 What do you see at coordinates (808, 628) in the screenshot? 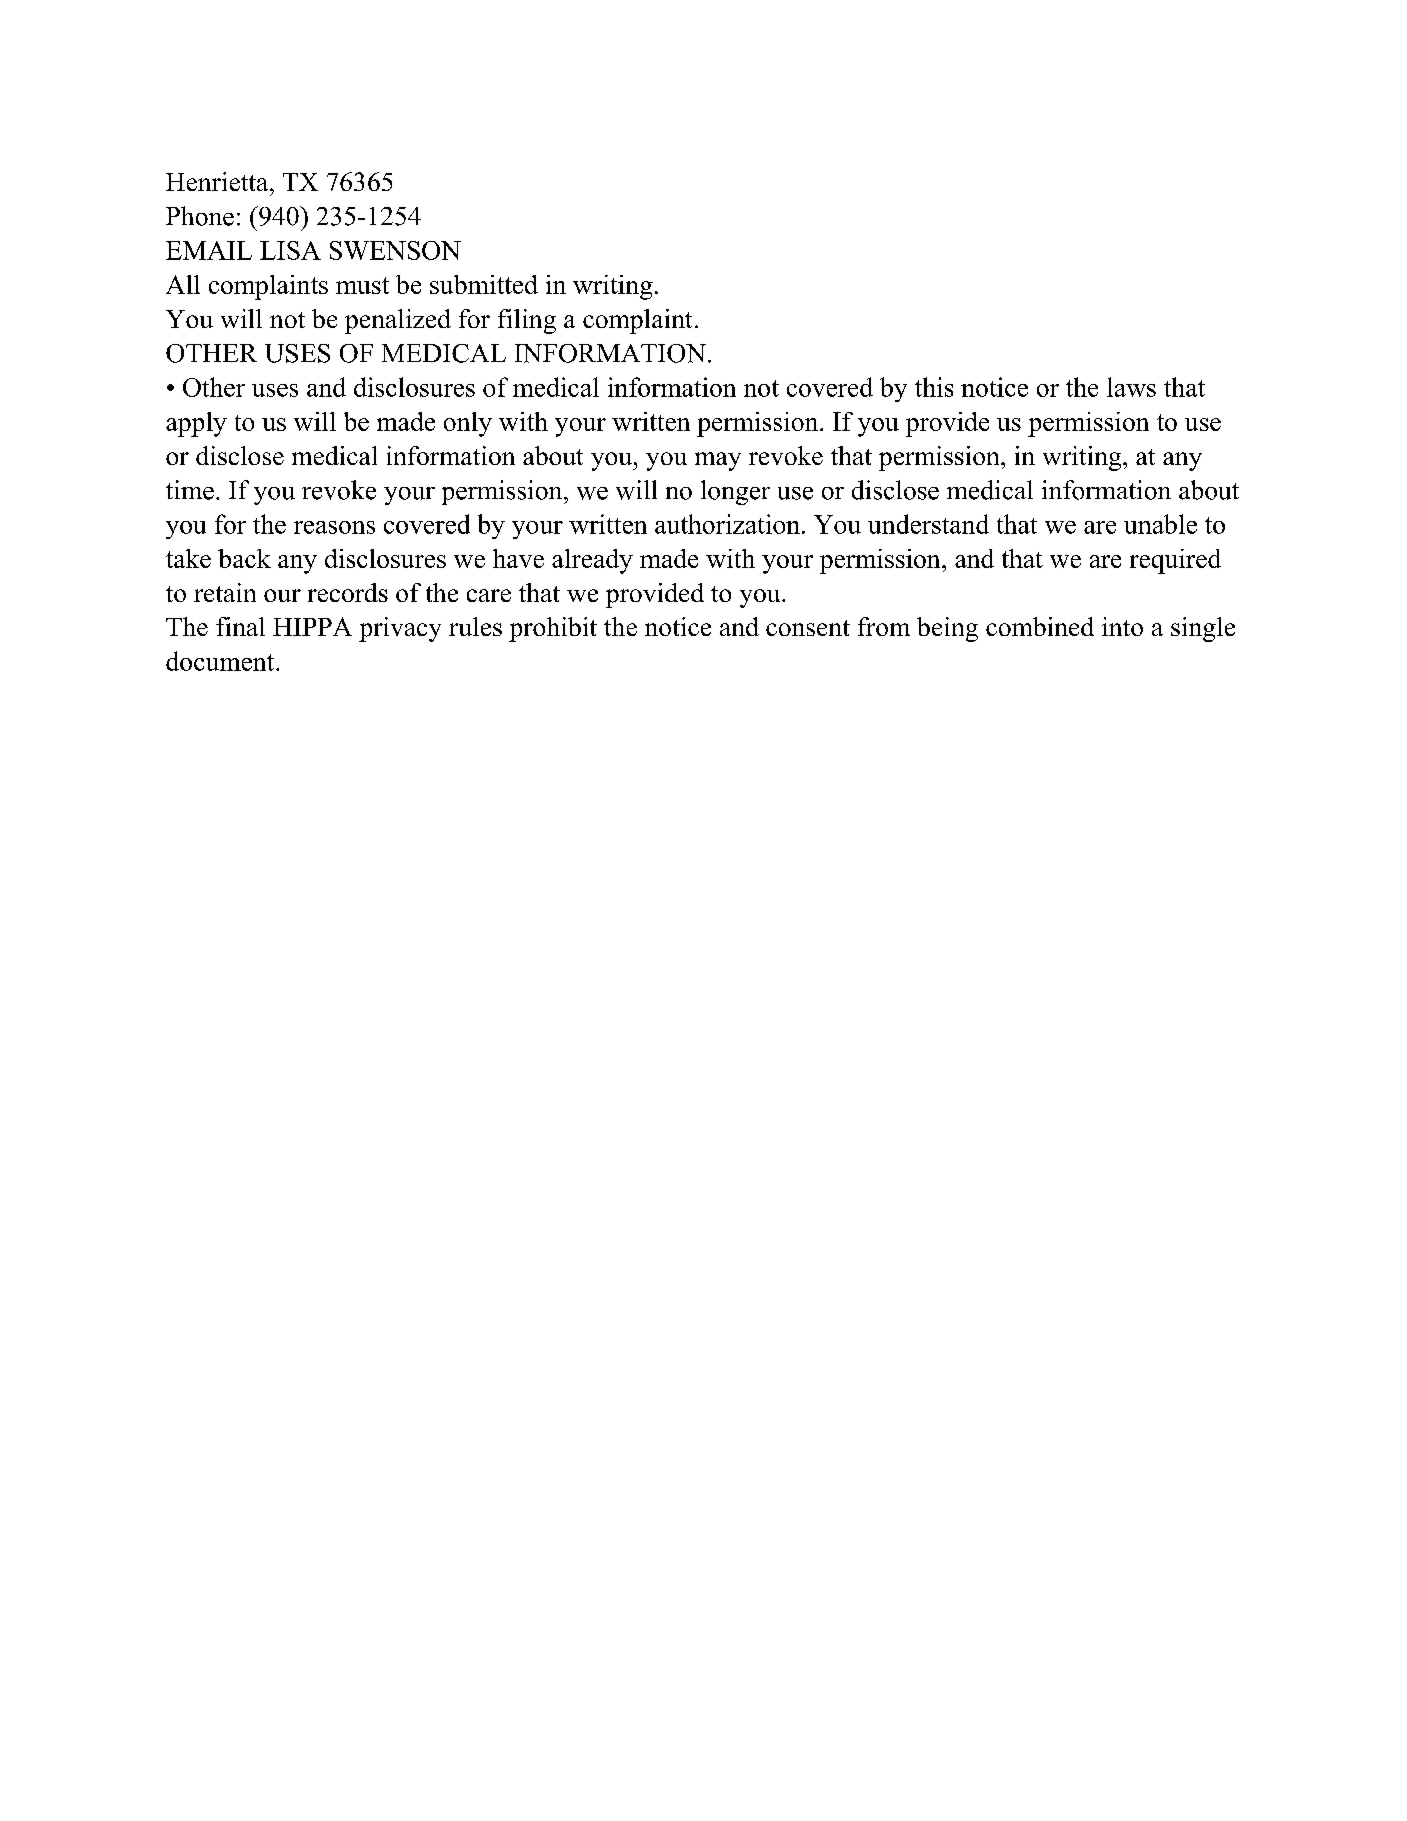
I see `consent` at bounding box center [808, 628].
